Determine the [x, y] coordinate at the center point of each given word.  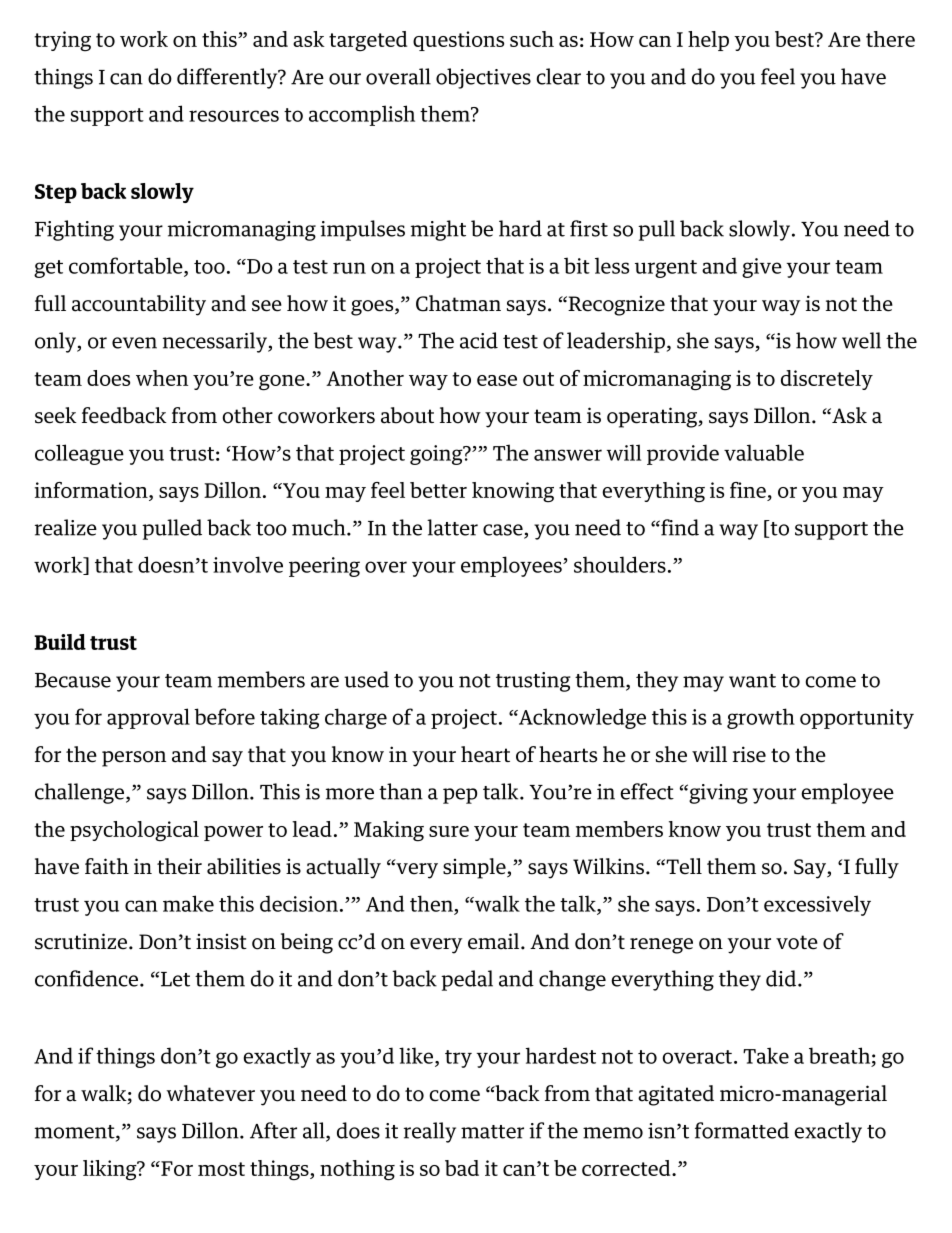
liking [111, 1170]
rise [749, 754]
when [162, 378]
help [708, 41]
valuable [764, 452]
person [134, 759]
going [437, 455]
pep [460, 796]
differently [228, 78]
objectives [483, 78]
